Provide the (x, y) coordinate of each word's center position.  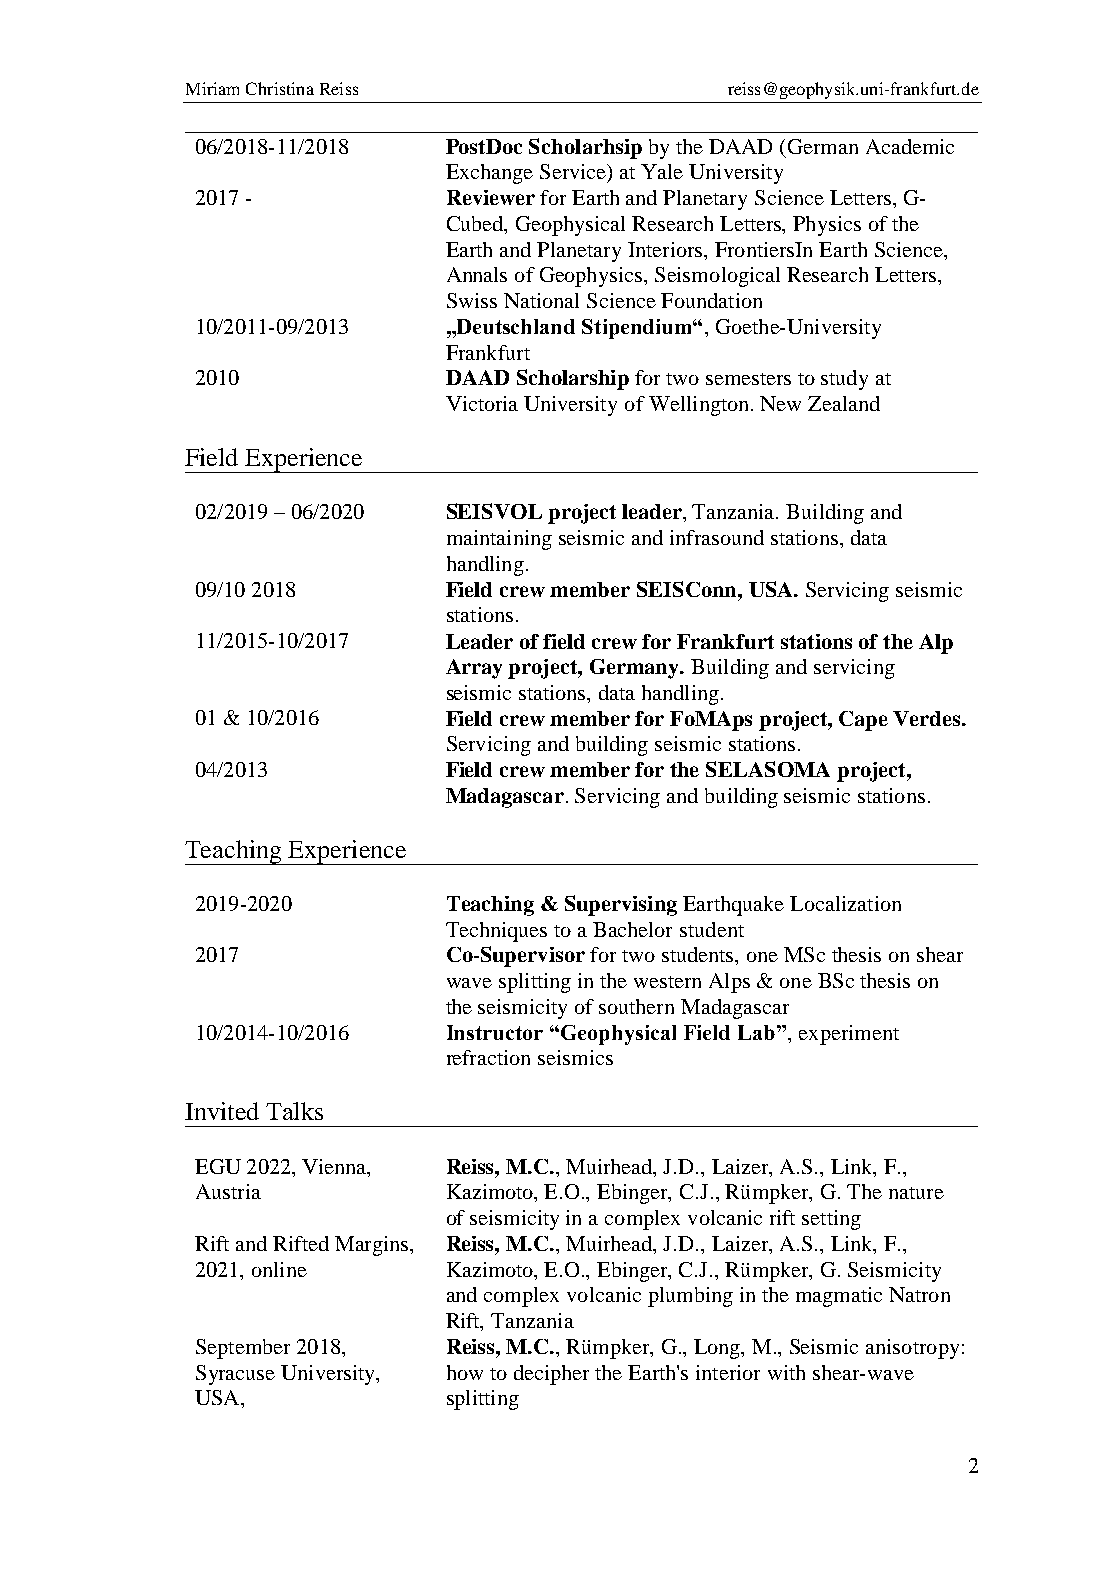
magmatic (839, 1297)
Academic (910, 146)
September (243, 1349)
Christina (280, 88)
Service (574, 171)
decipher (551, 1375)
